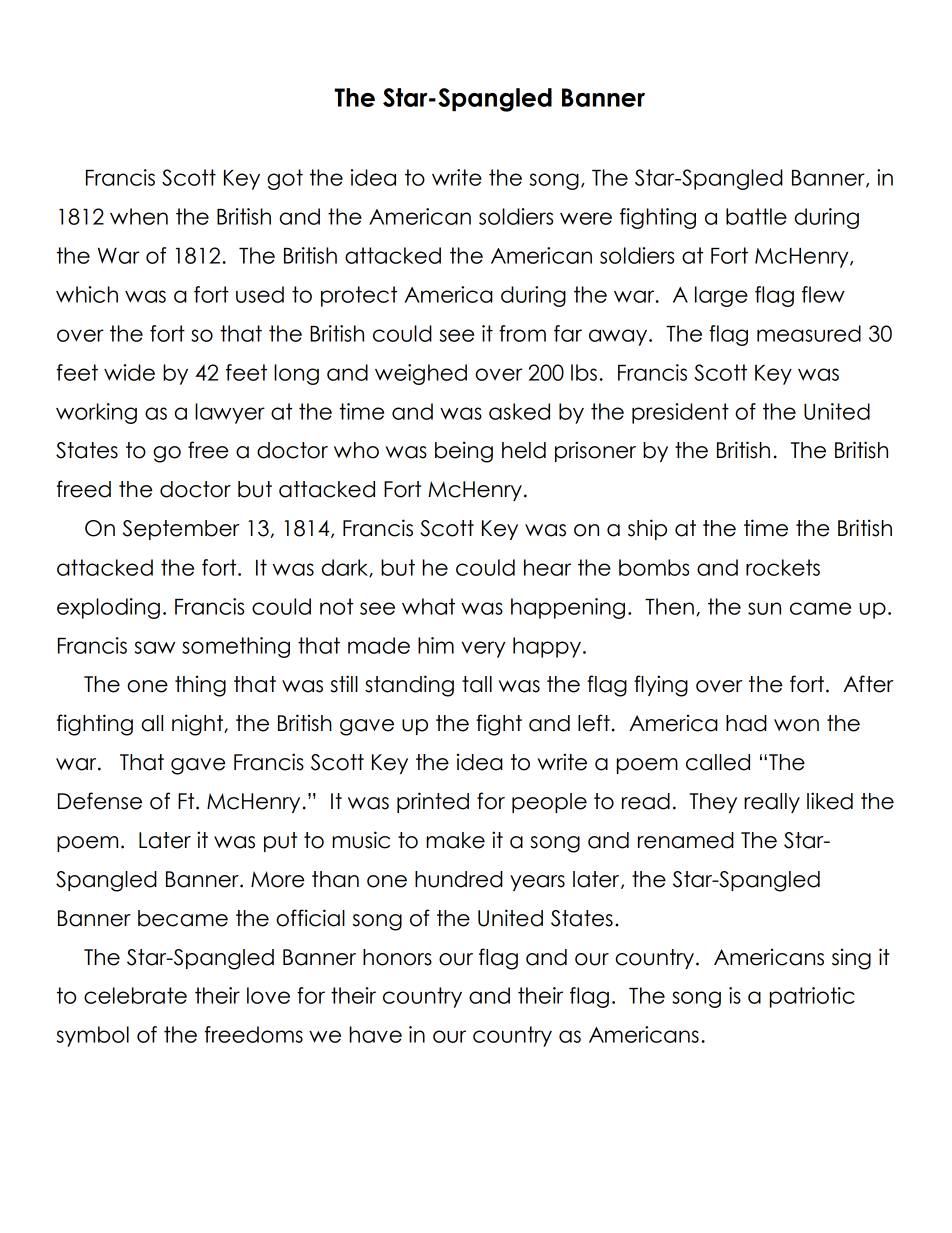  What do you see at coordinates (139, 216) in the image?
I see `when` at bounding box center [139, 216].
